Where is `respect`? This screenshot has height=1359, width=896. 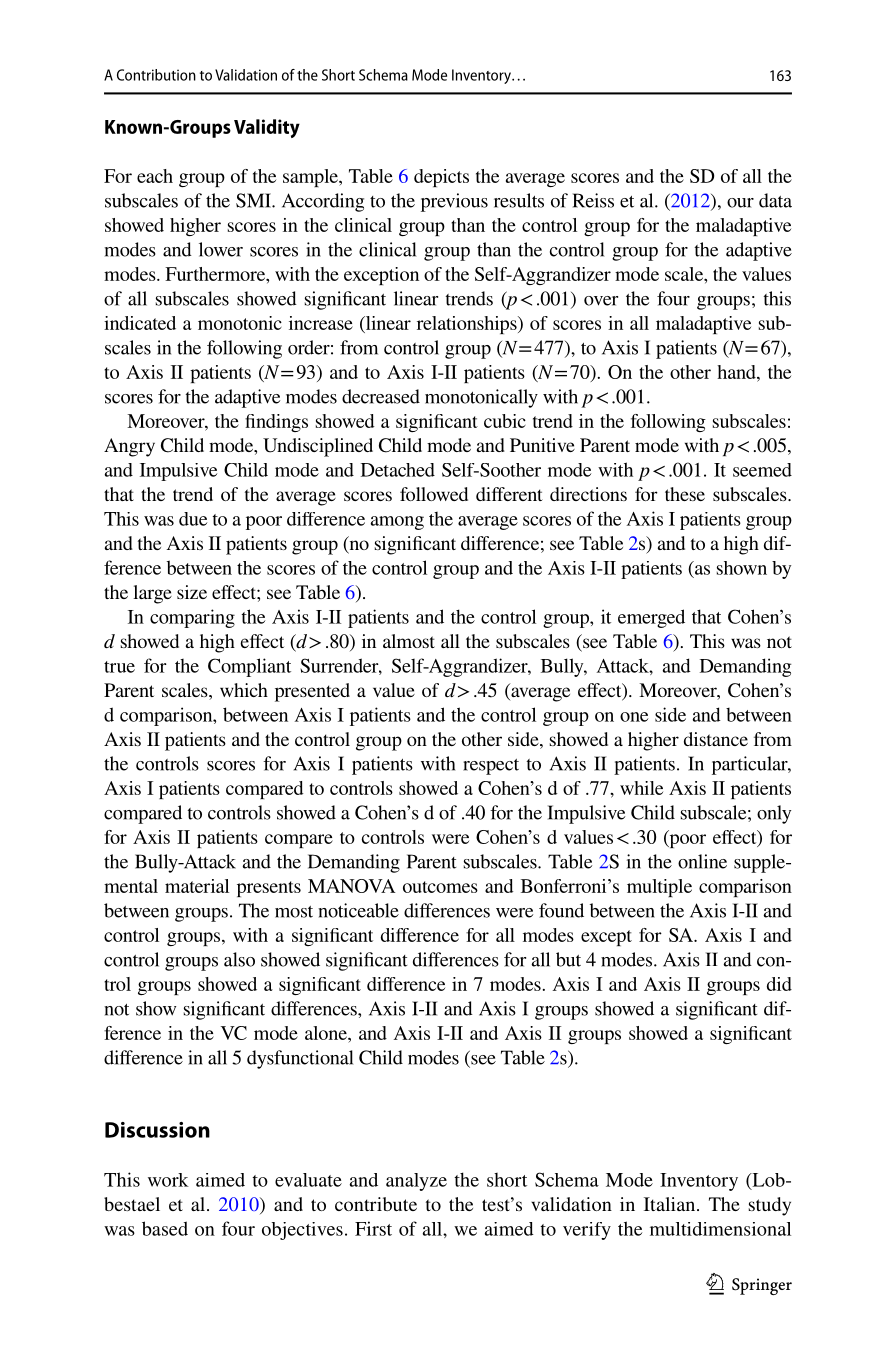 respect is located at coordinates (491, 767).
